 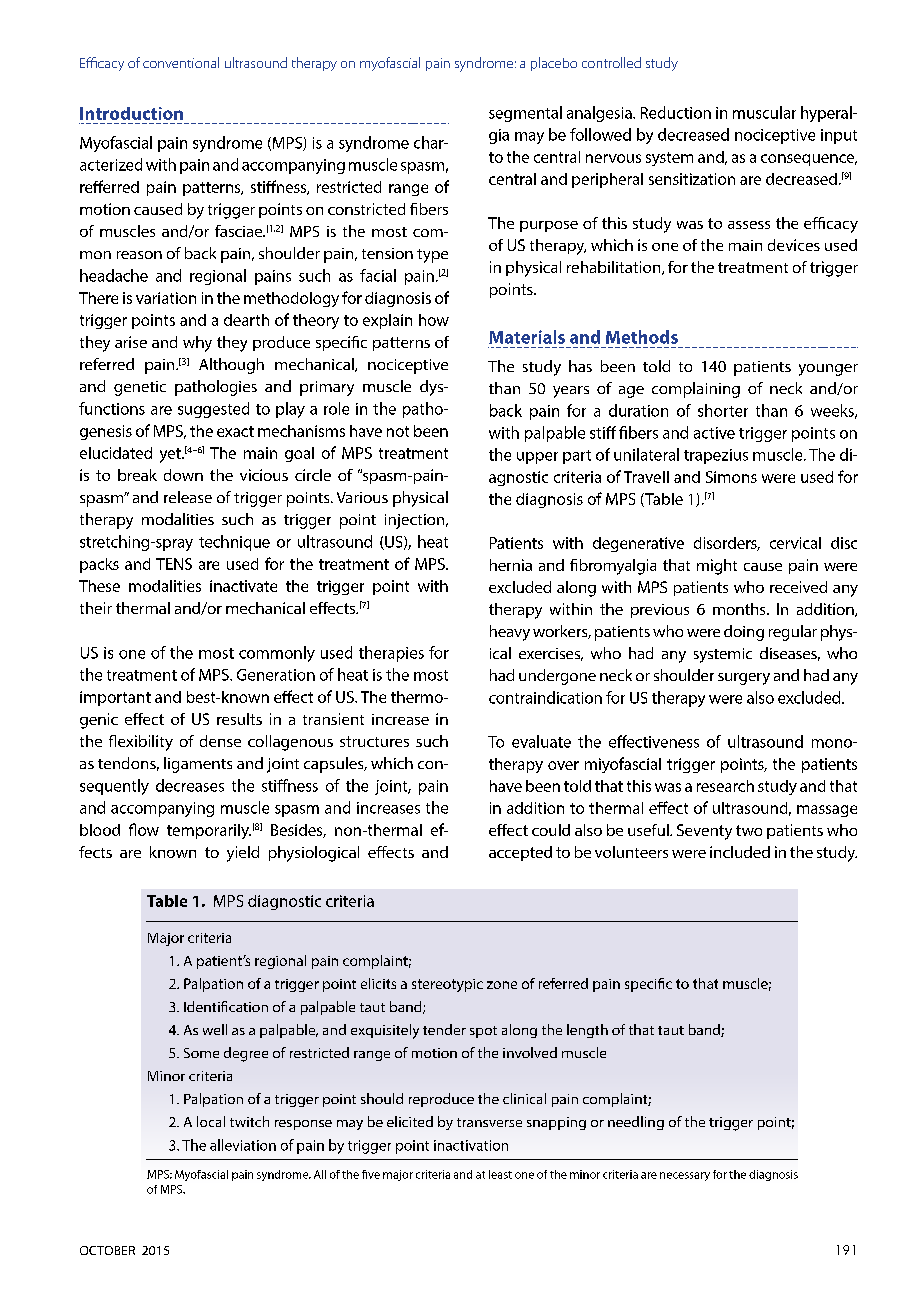 I want to click on heavy, so click(x=510, y=633).
